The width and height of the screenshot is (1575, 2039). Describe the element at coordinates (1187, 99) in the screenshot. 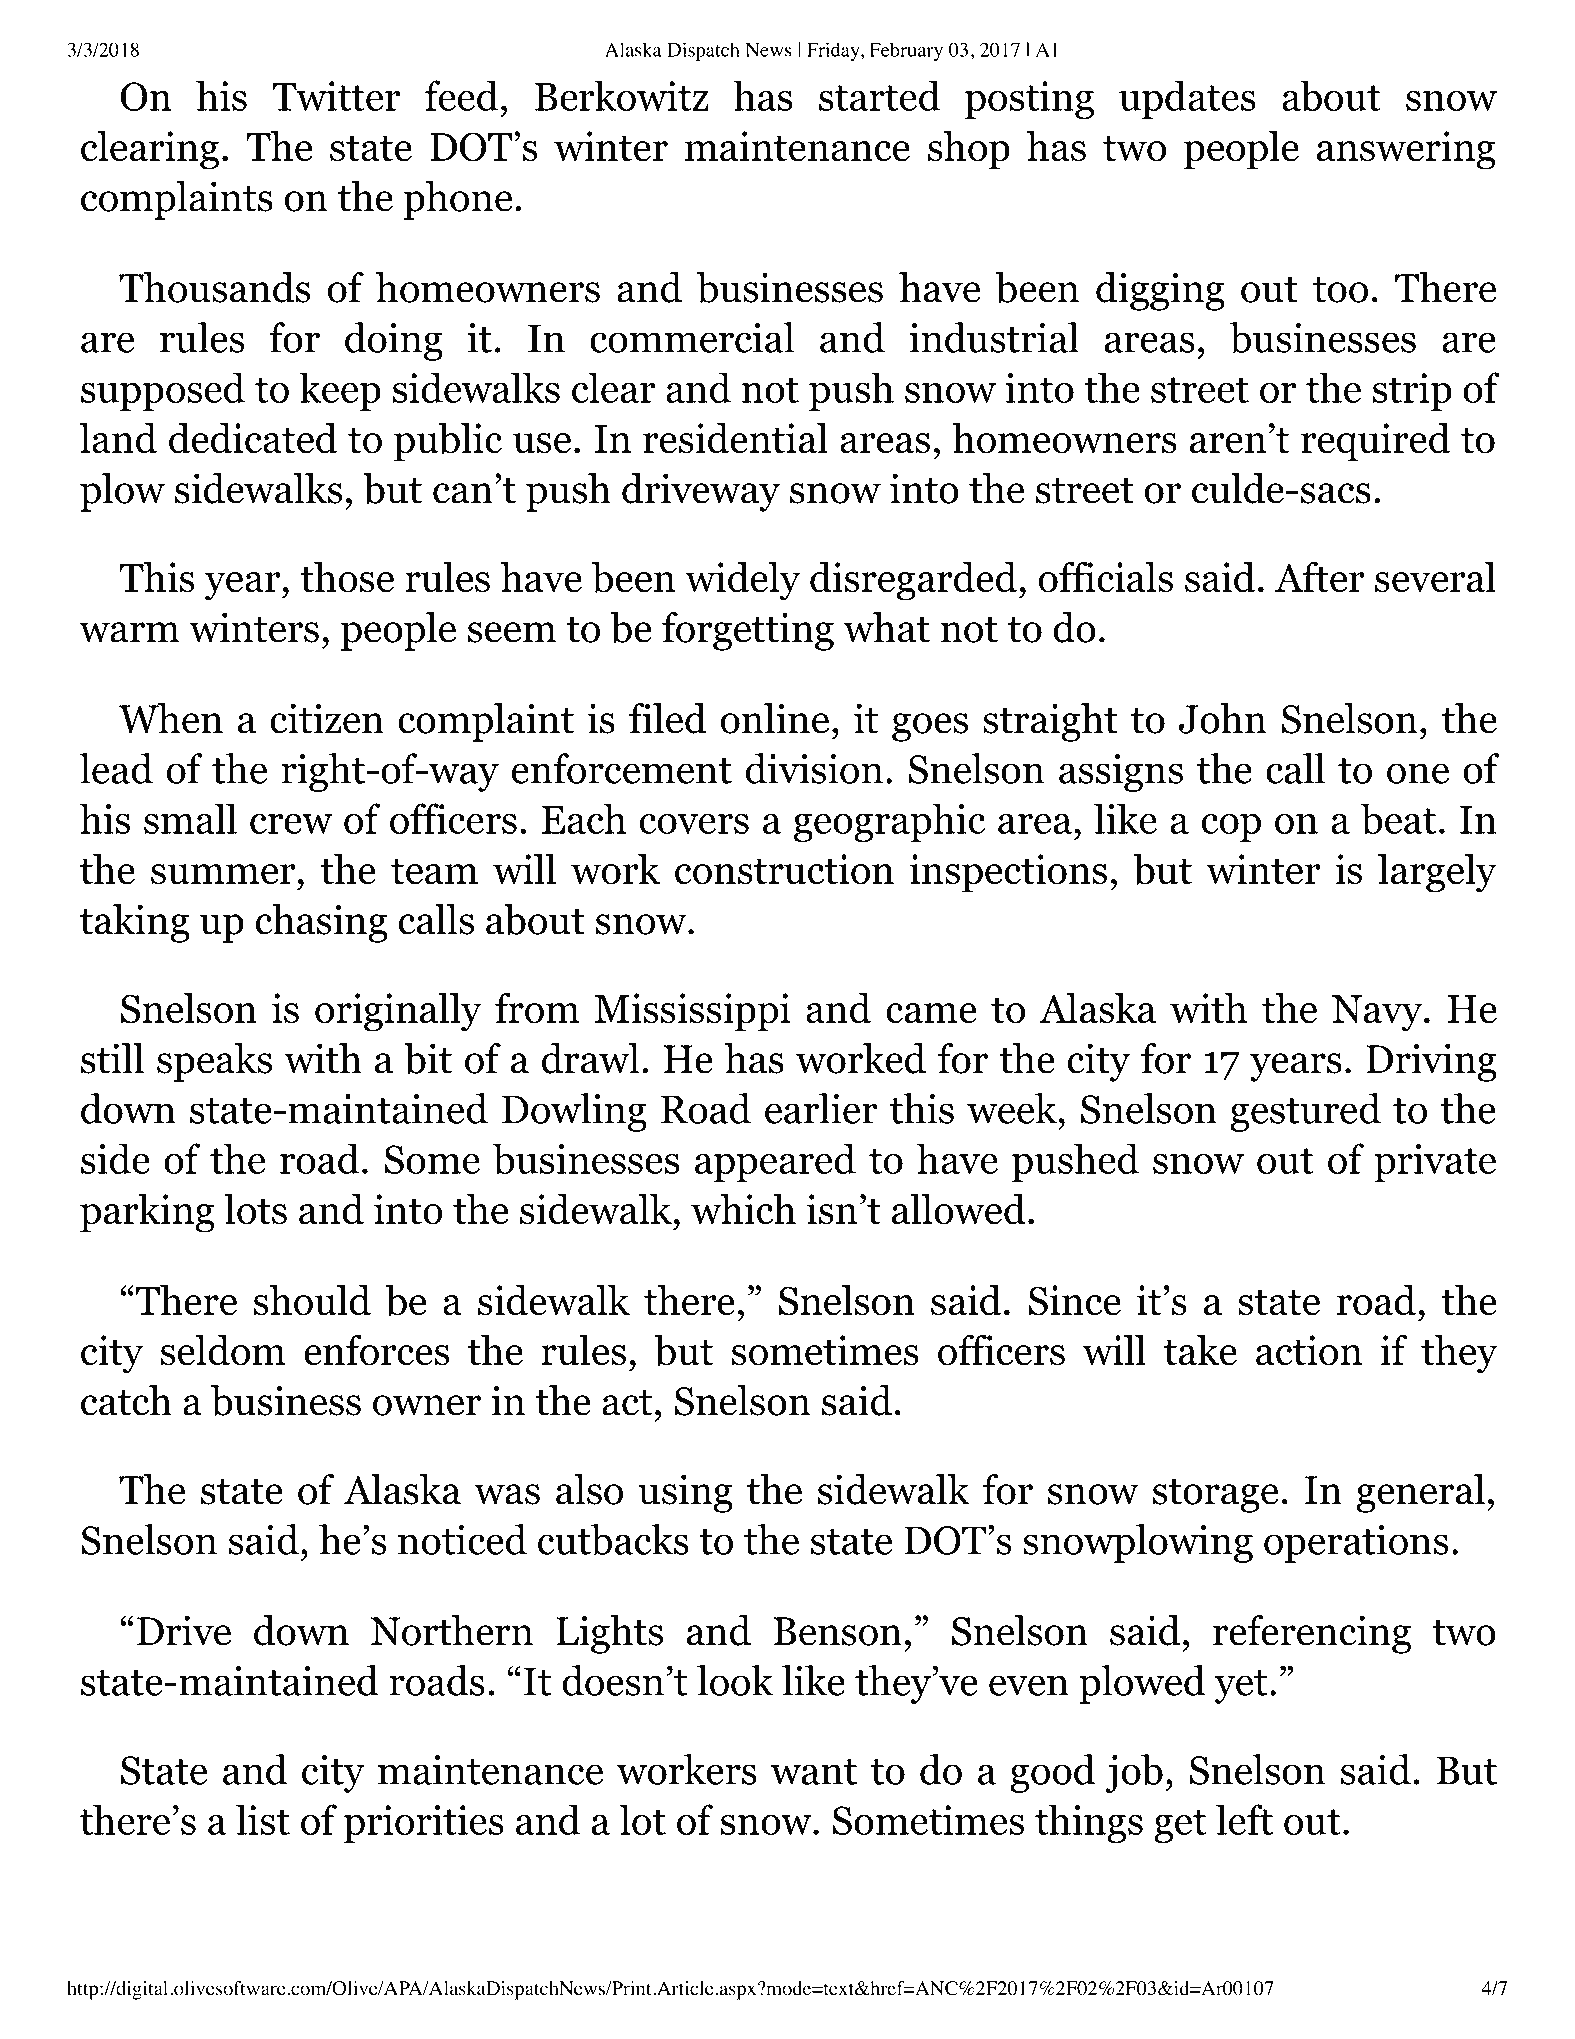

I see `updates` at that location.
